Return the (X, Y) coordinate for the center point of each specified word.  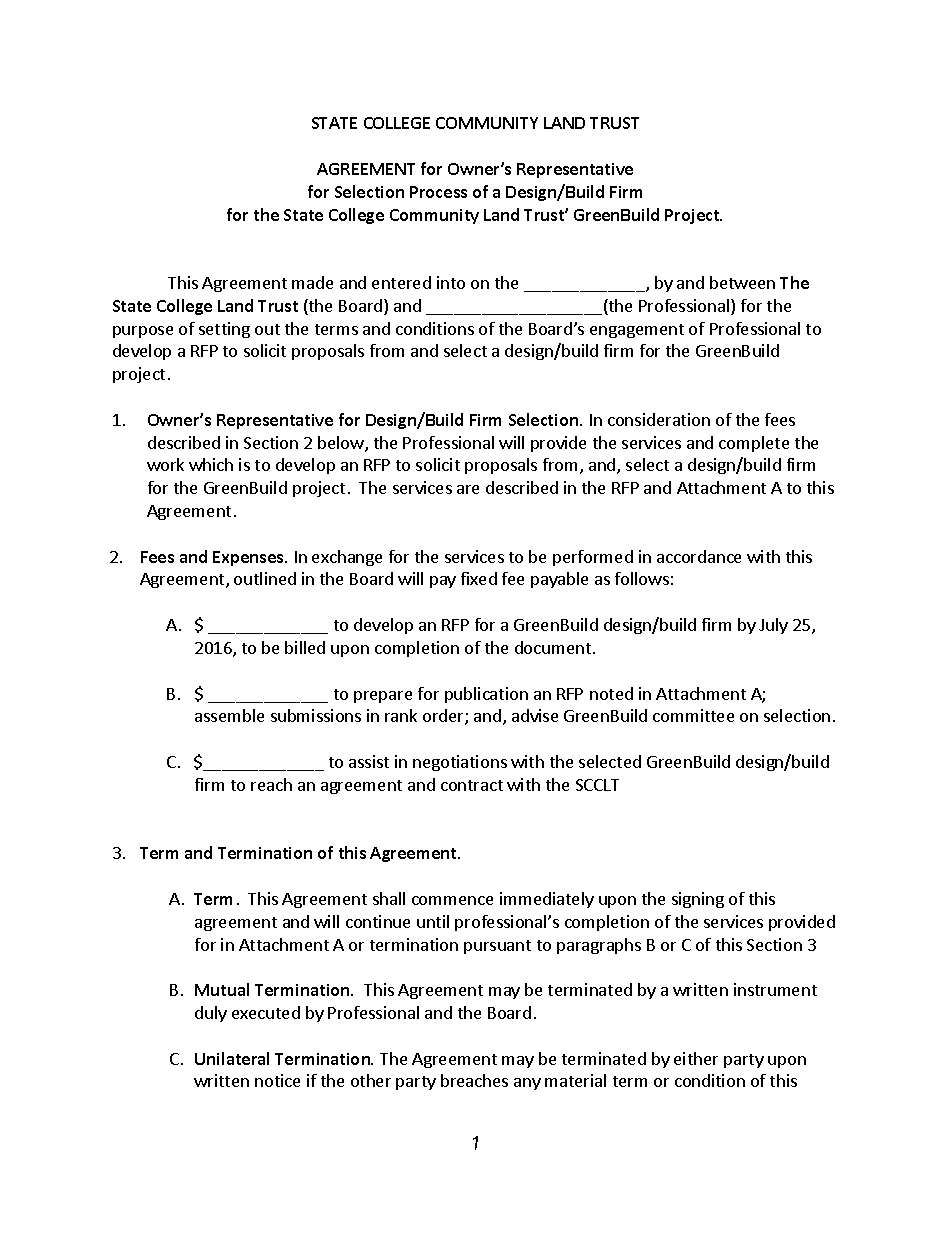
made (312, 282)
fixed (479, 578)
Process (438, 192)
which (211, 464)
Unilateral (232, 1058)
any (527, 1084)
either (696, 1058)
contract (472, 785)
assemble (229, 715)
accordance (699, 556)
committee (693, 715)
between (742, 282)
